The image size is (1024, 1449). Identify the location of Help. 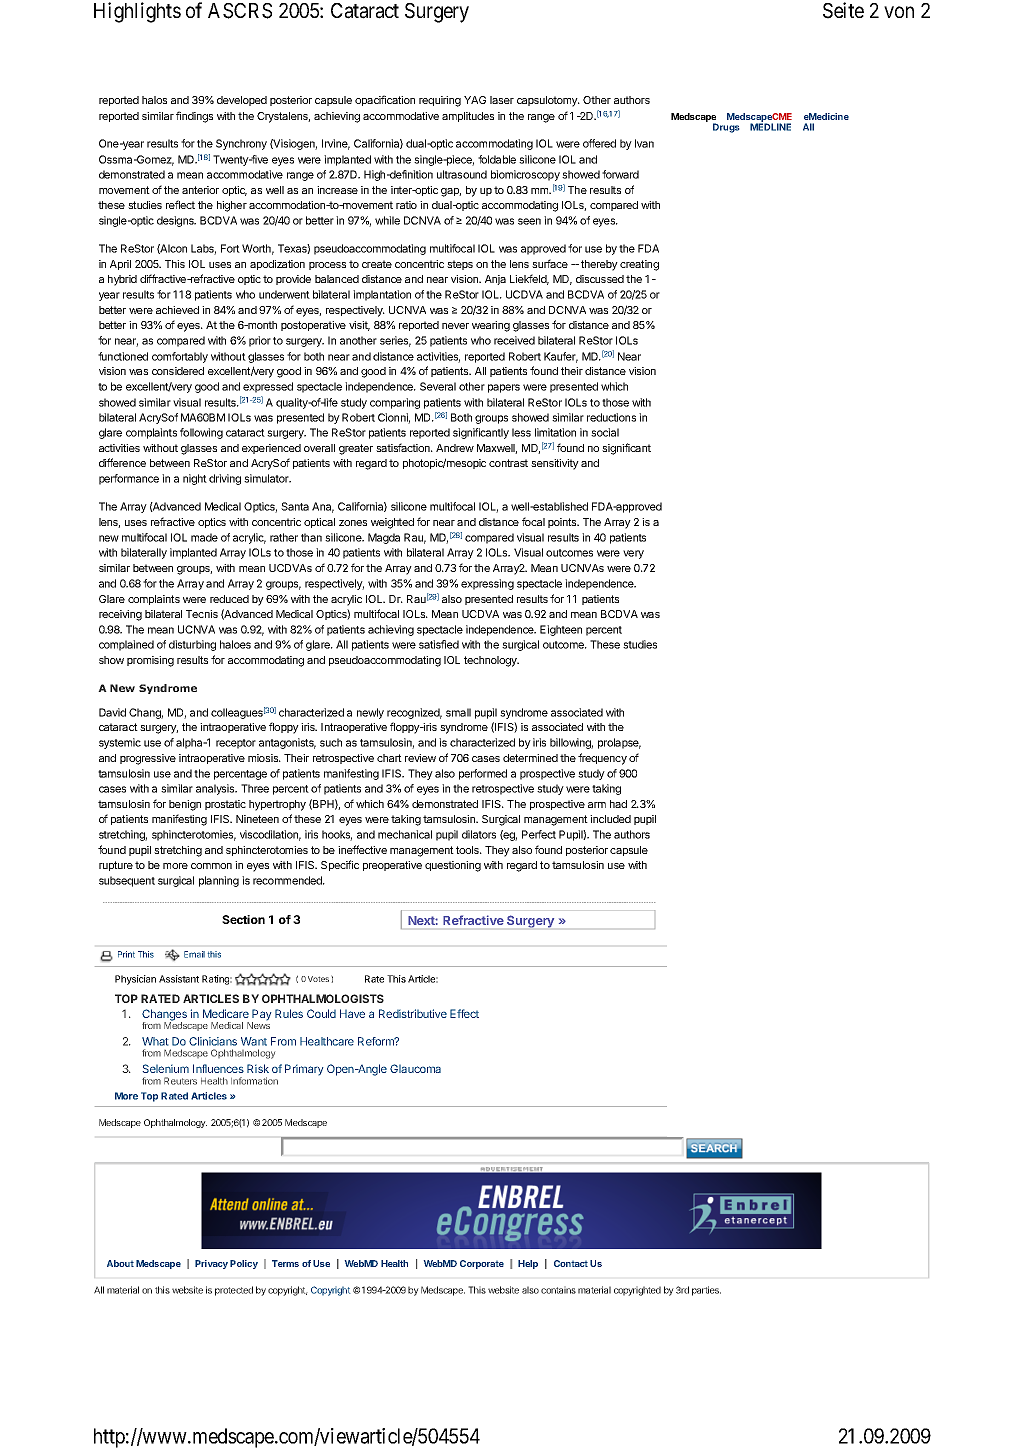
(528, 1264).
